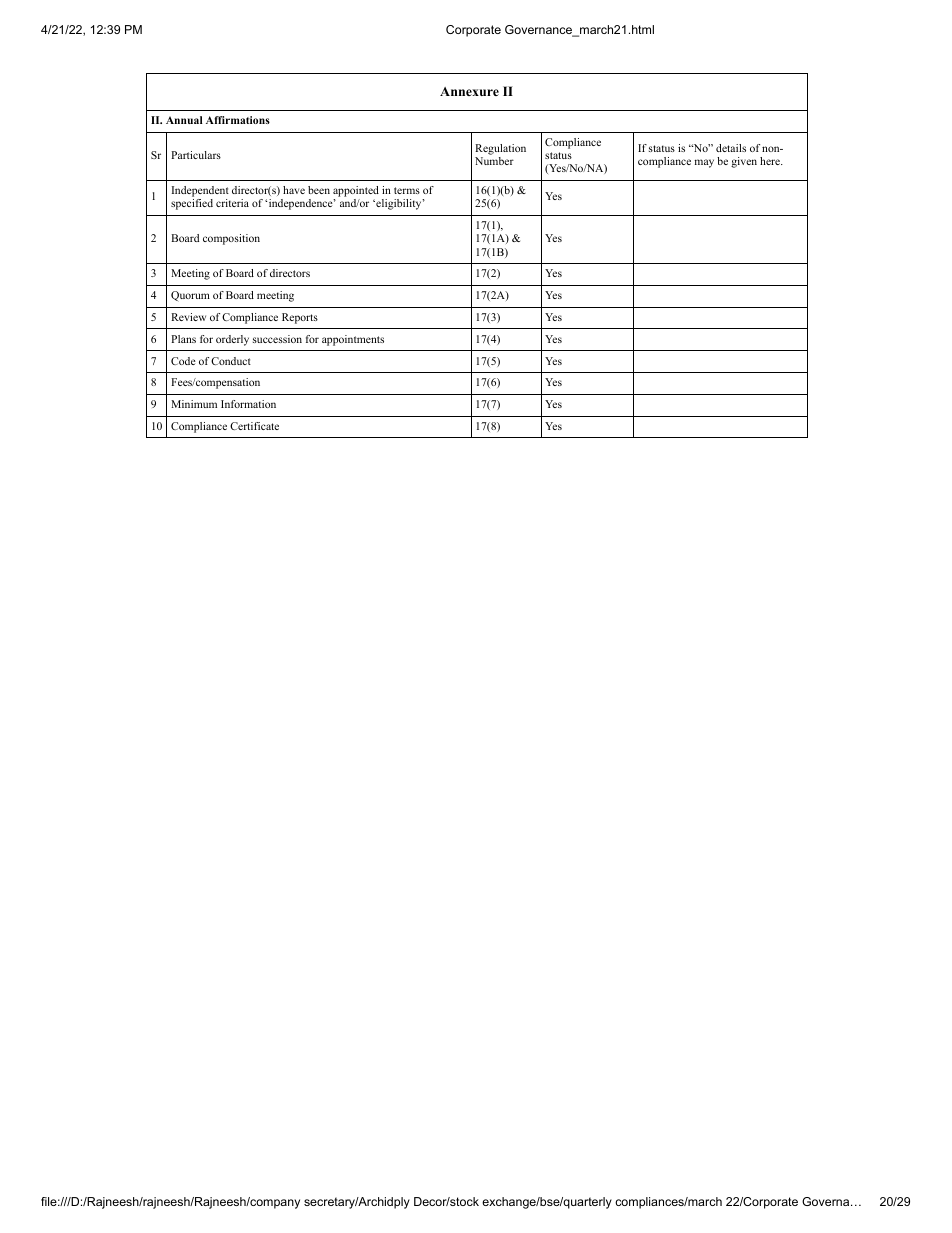 This screenshot has width=952, height=1233. I want to click on Reports, so click(300, 318).
